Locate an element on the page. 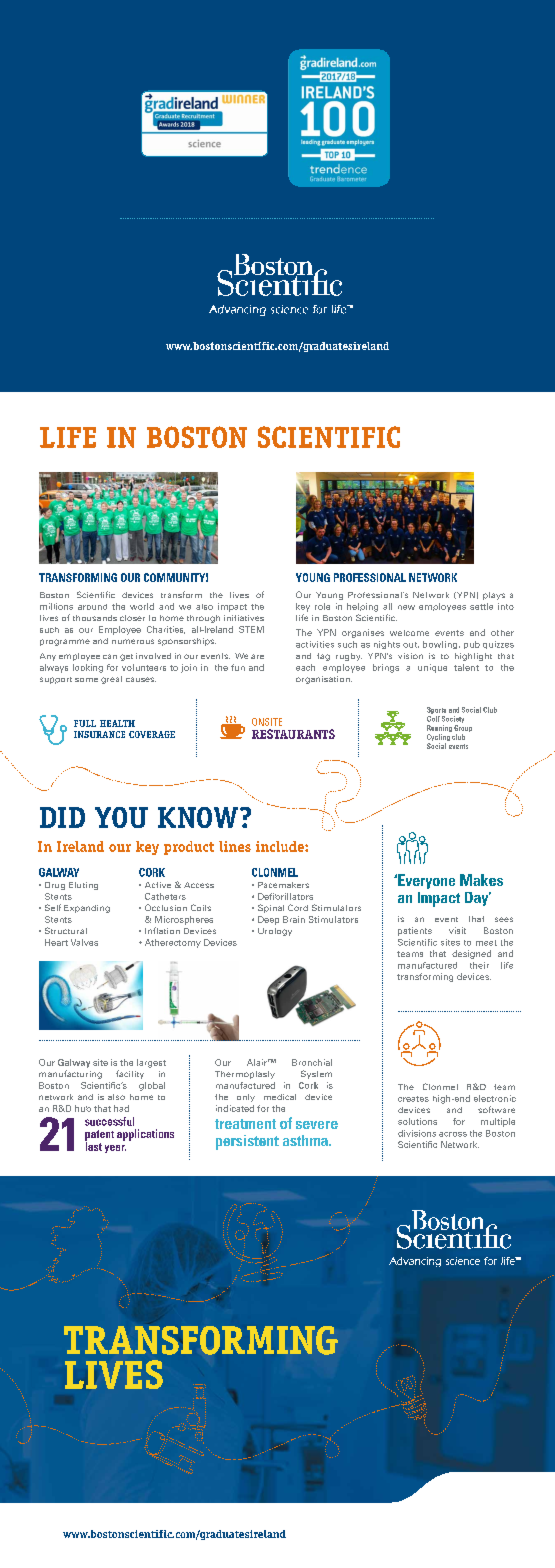 This page has width=555, height=1568. RESTAURANTS is located at coordinates (293, 734).
